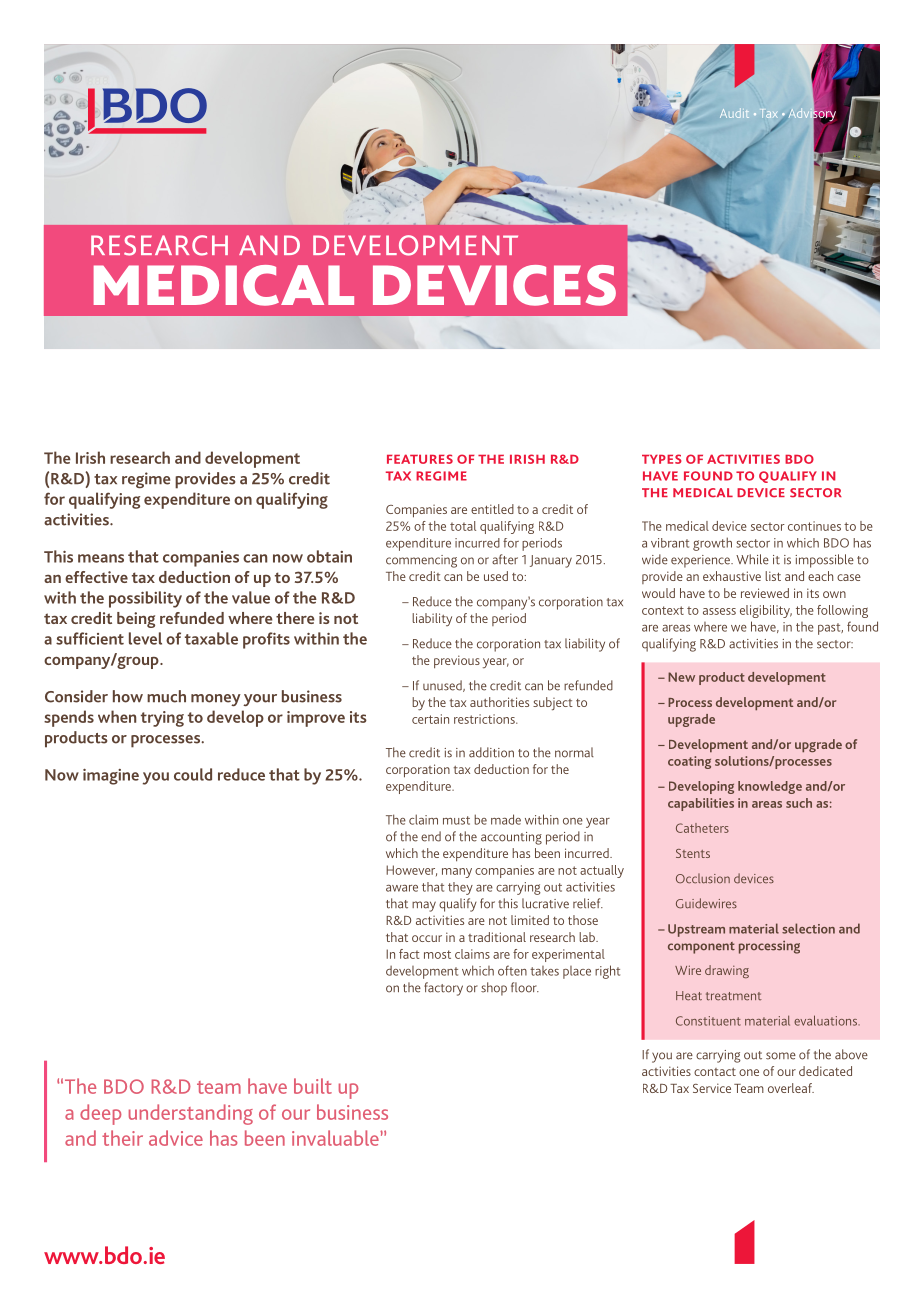  What do you see at coordinates (662, 459) in the page?
I see `types` at bounding box center [662, 459].
